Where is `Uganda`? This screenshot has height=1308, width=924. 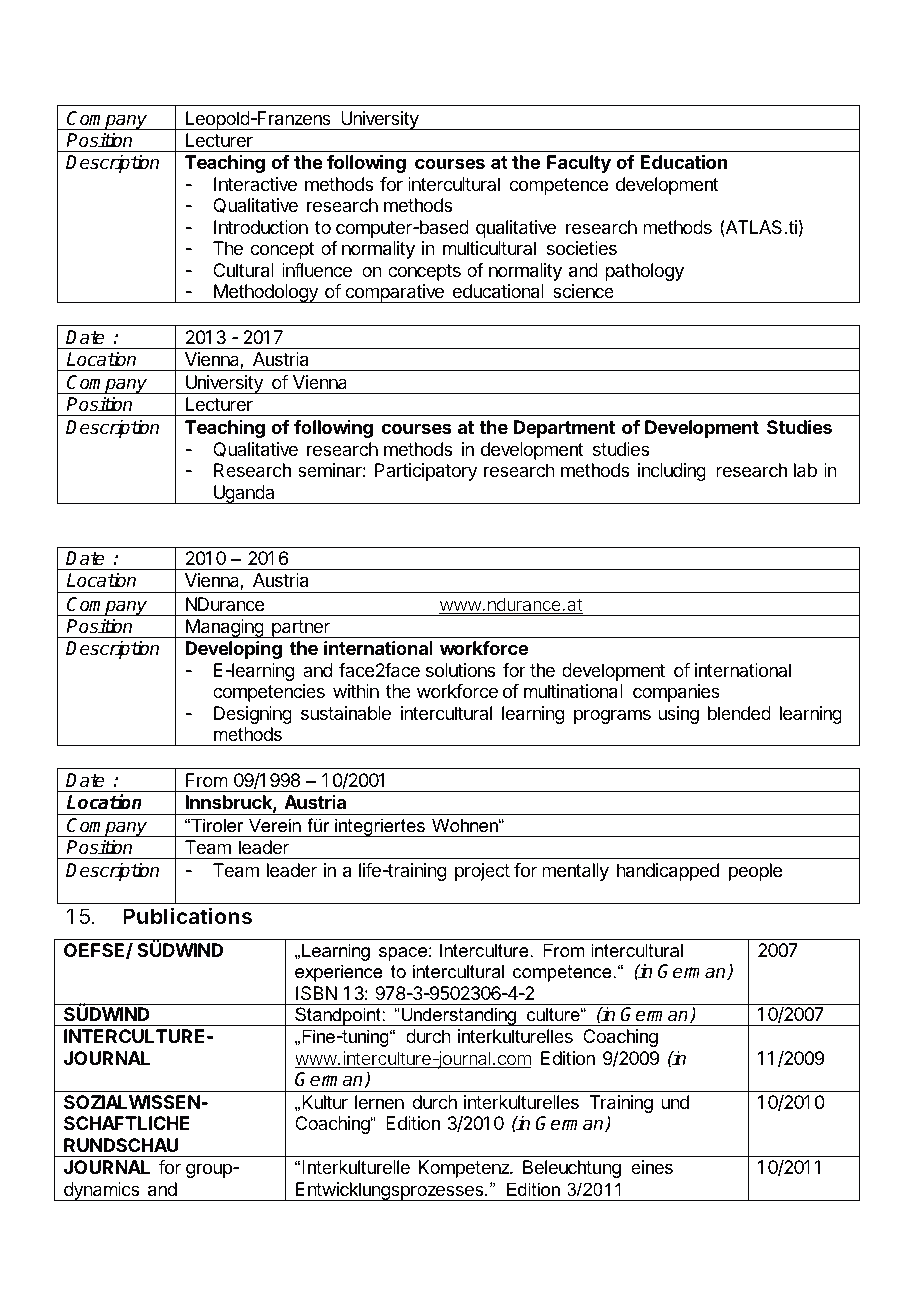
Uganda is located at coordinates (244, 494).
